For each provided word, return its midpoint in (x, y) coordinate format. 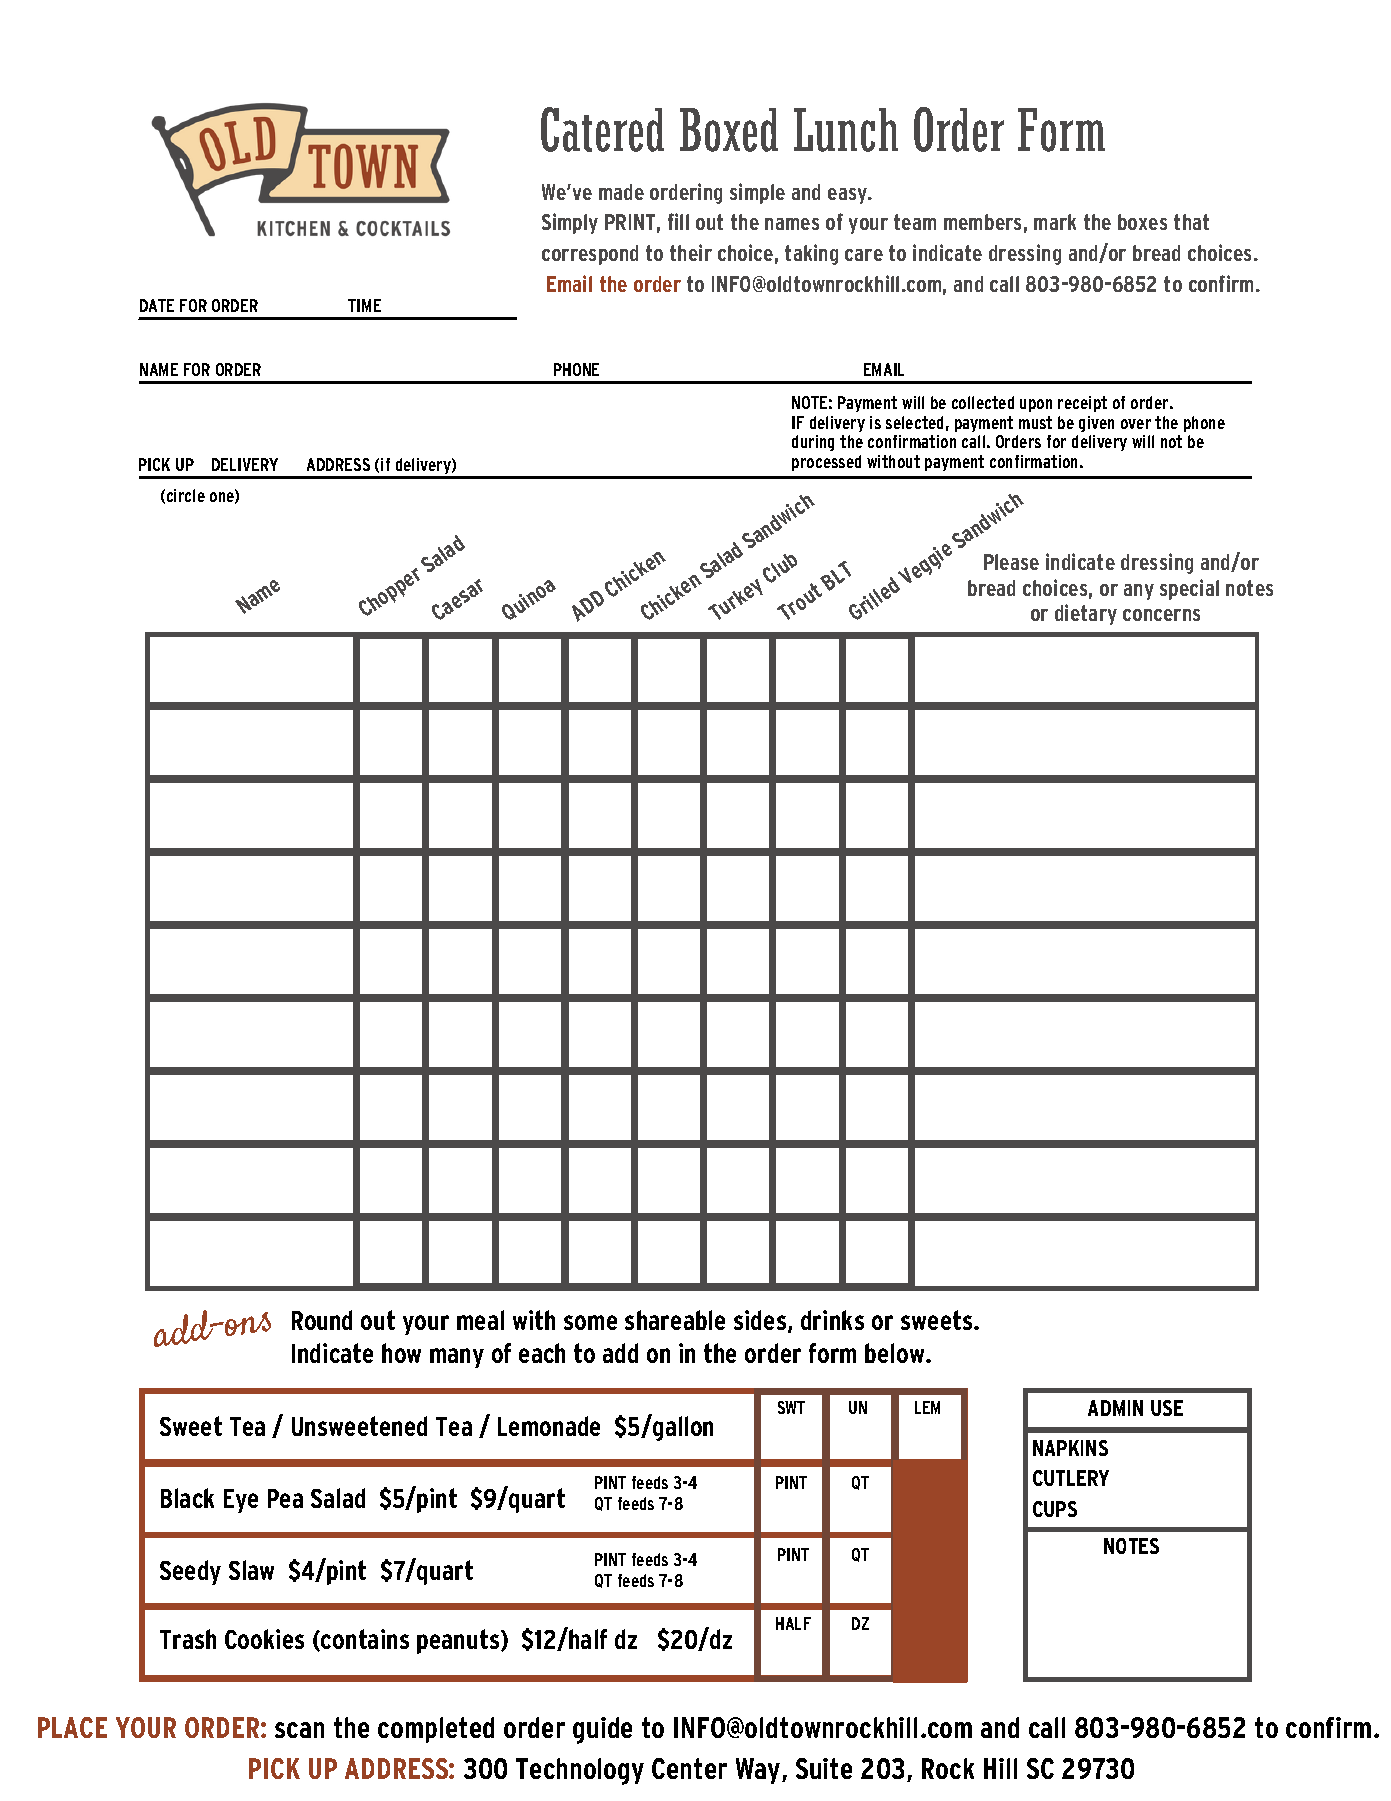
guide (602, 1730)
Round (322, 1320)
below (896, 1353)
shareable (675, 1320)
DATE (157, 305)
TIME (364, 305)
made (621, 192)
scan (299, 1730)
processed (826, 463)
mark (1055, 222)
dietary (1086, 614)
